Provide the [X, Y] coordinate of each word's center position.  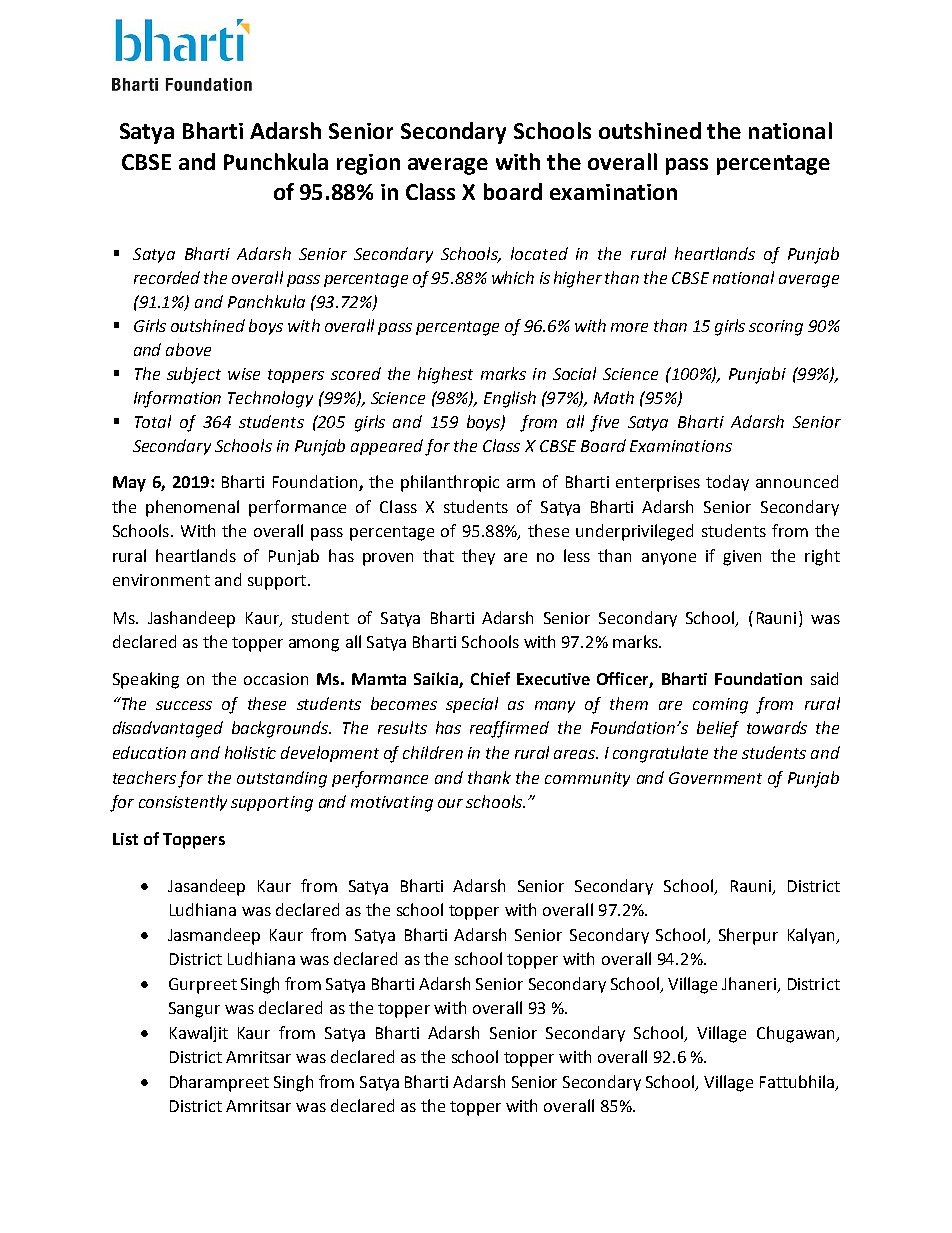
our [450, 803]
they [478, 557]
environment [161, 580]
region [368, 164]
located [539, 253]
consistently [183, 803]
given [742, 558]
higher [578, 279]
